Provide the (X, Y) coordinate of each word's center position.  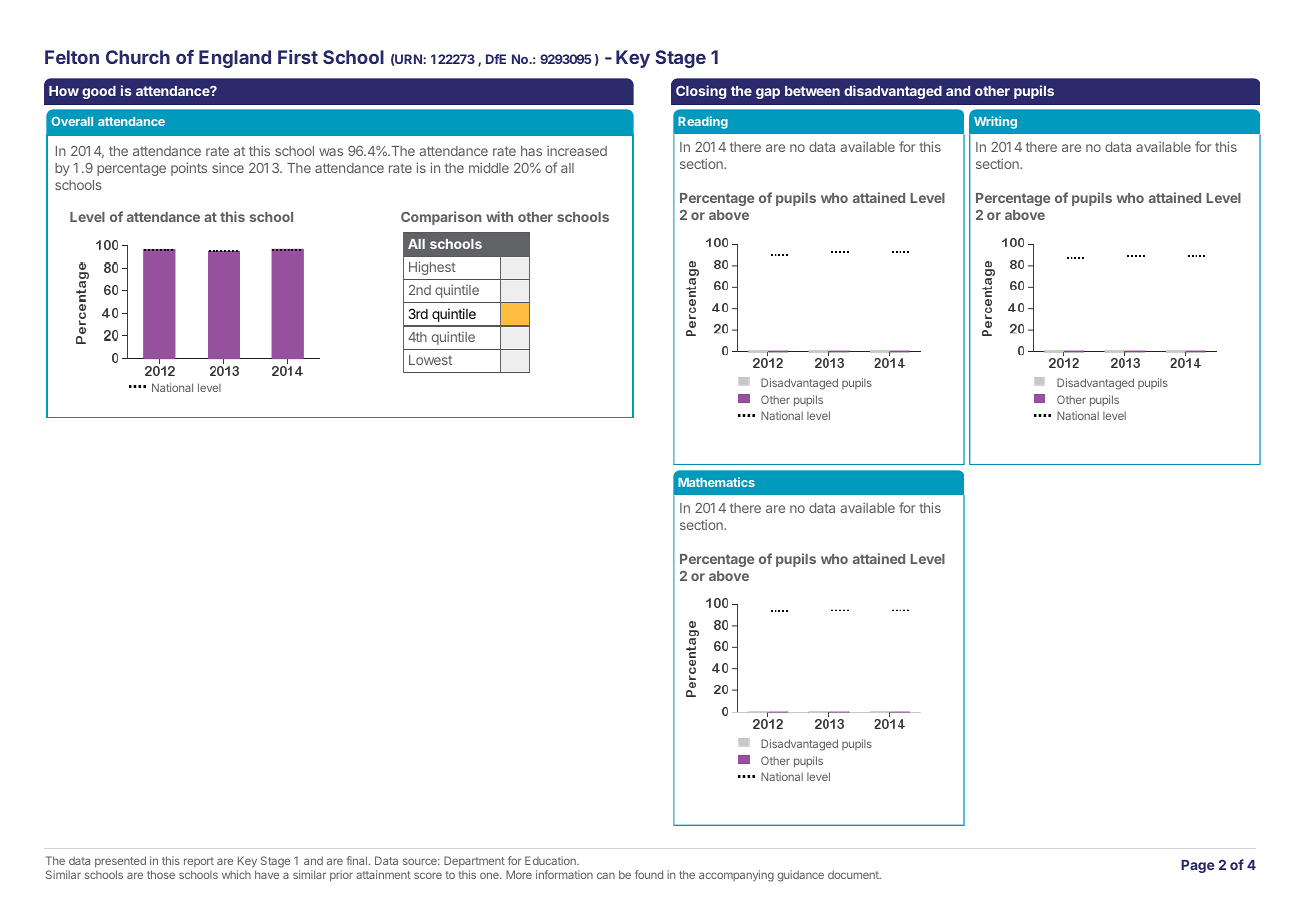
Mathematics (716, 482)
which (236, 874)
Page (1197, 866)
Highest (432, 268)
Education (551, 860)
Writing (995, 122)
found (649, 874)
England (235, 59)
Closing (701, 92)
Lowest (430, 360)
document (854, 874)
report (199, 862)
